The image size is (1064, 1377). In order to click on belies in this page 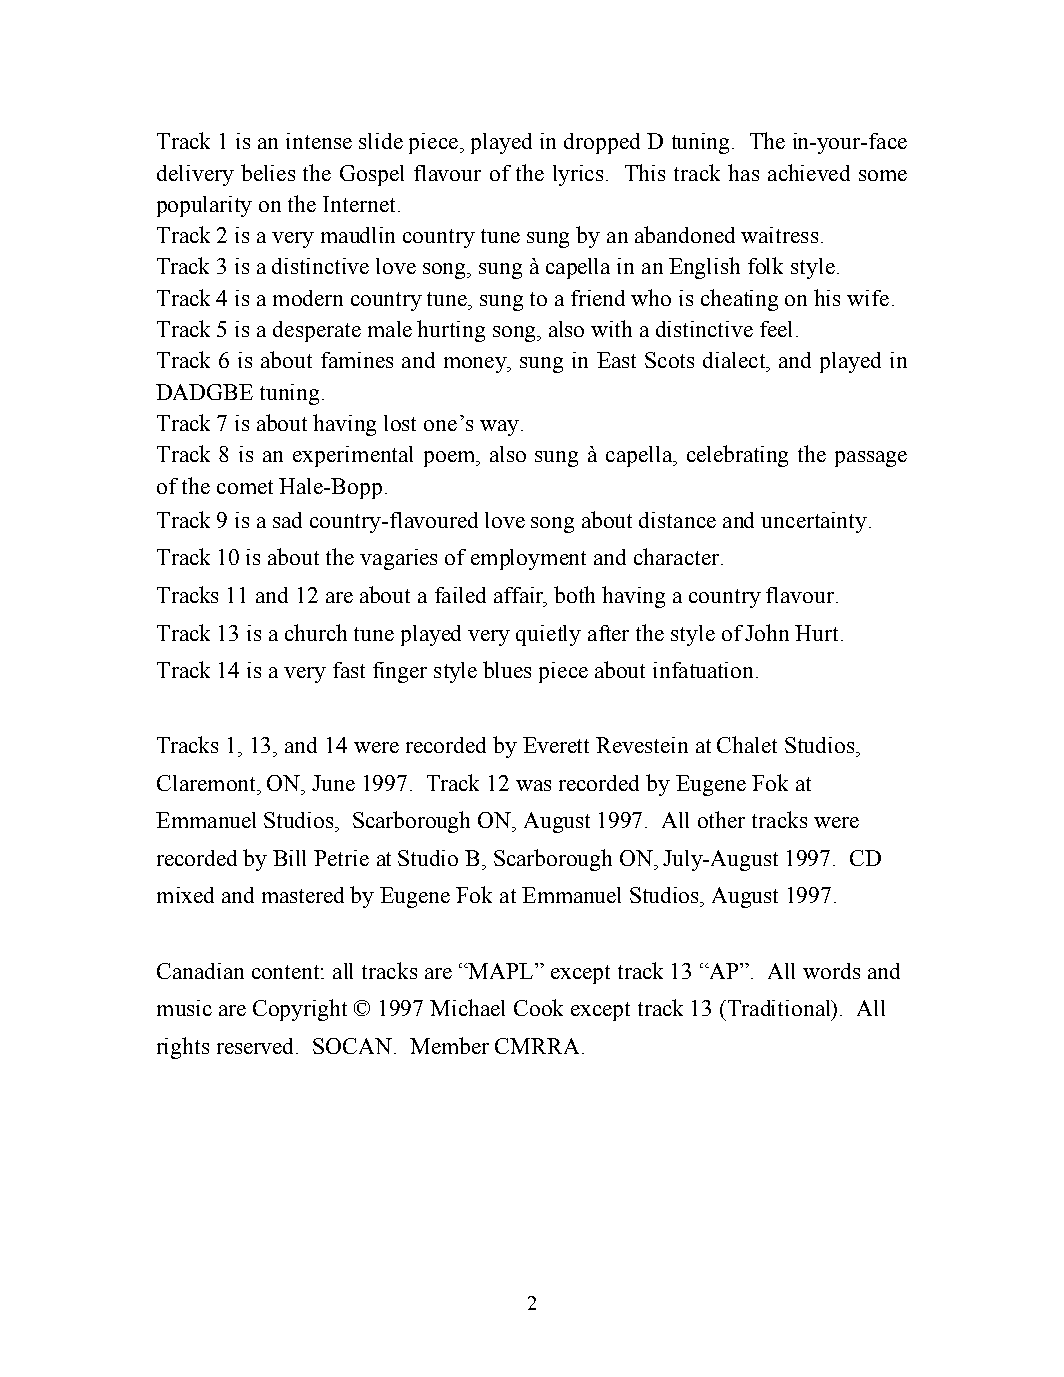, I will do `click(268, 172)`.
